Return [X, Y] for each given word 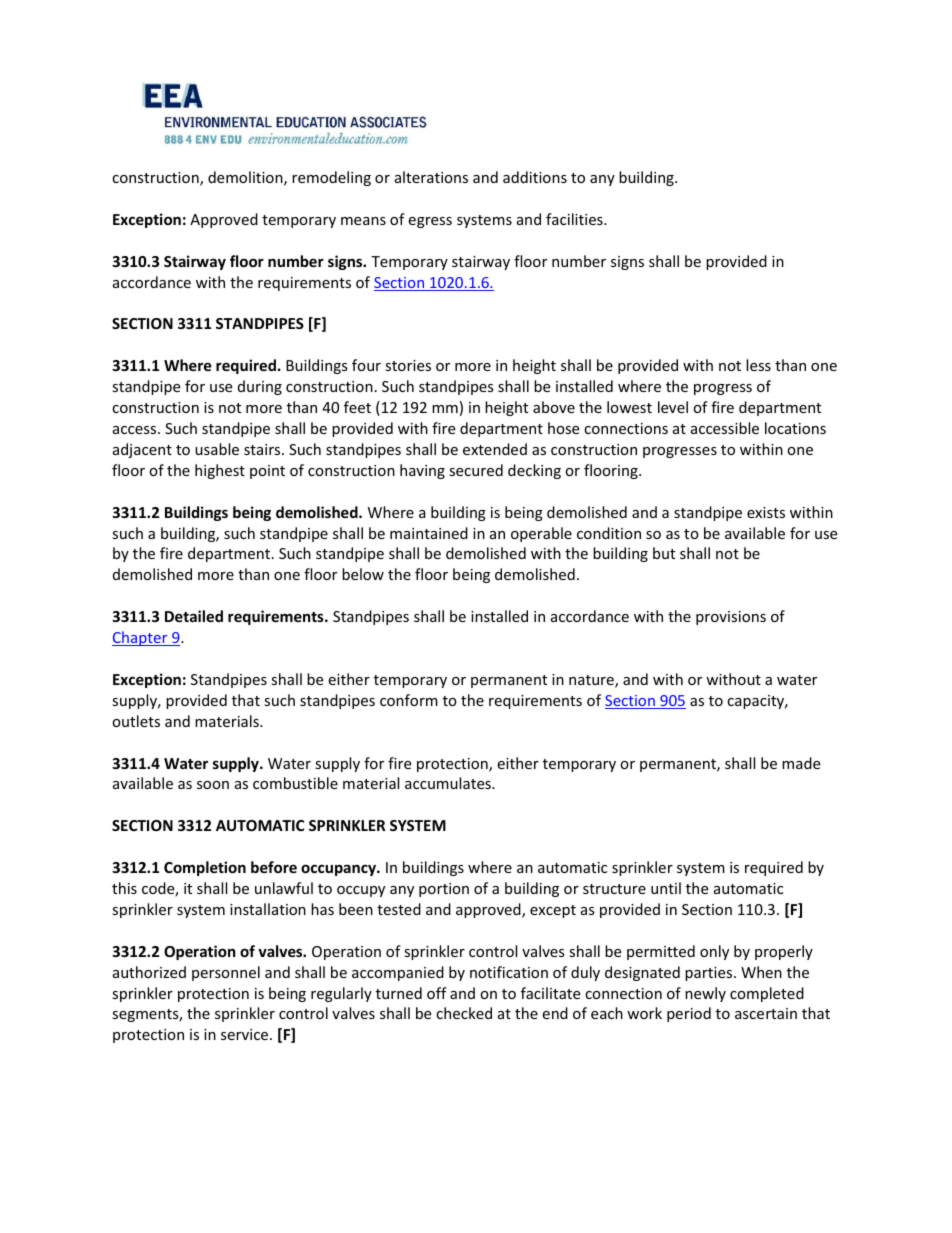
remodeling [331, 178]
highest [220, 471]
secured [476, 470]
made [801, 763]
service [246, 1034]
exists [766, 512]
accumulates [449, 783]
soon [213, 785]
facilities [575, 219]
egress [430, 222]
